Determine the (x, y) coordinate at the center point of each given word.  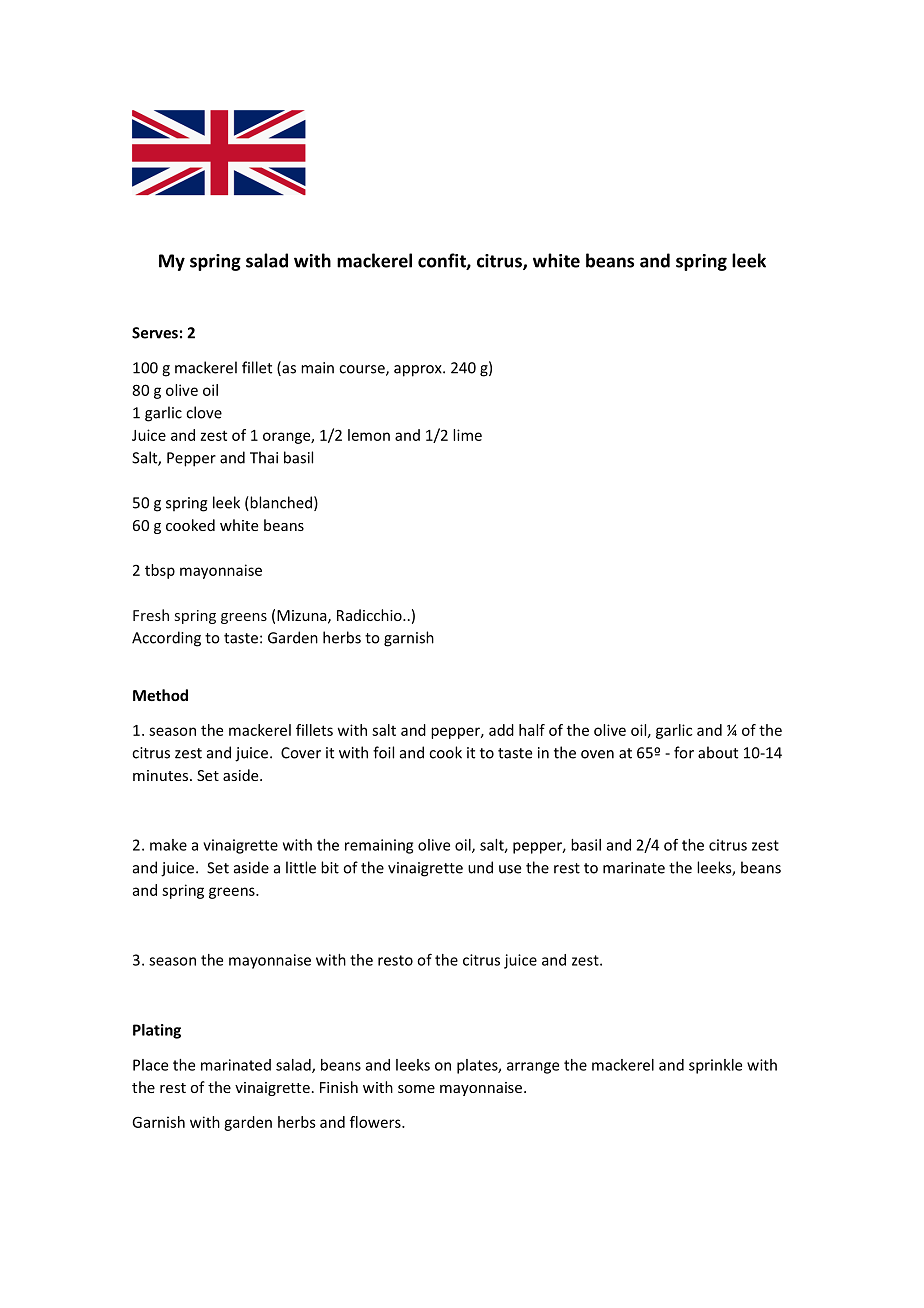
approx (419, 371)
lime (467, 435)
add (501, 730)
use (510, 869)
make (168, 845)
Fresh (151, 615)
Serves (155, 333)
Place (150, 1065)
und (480, 867)
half (532, 730)
